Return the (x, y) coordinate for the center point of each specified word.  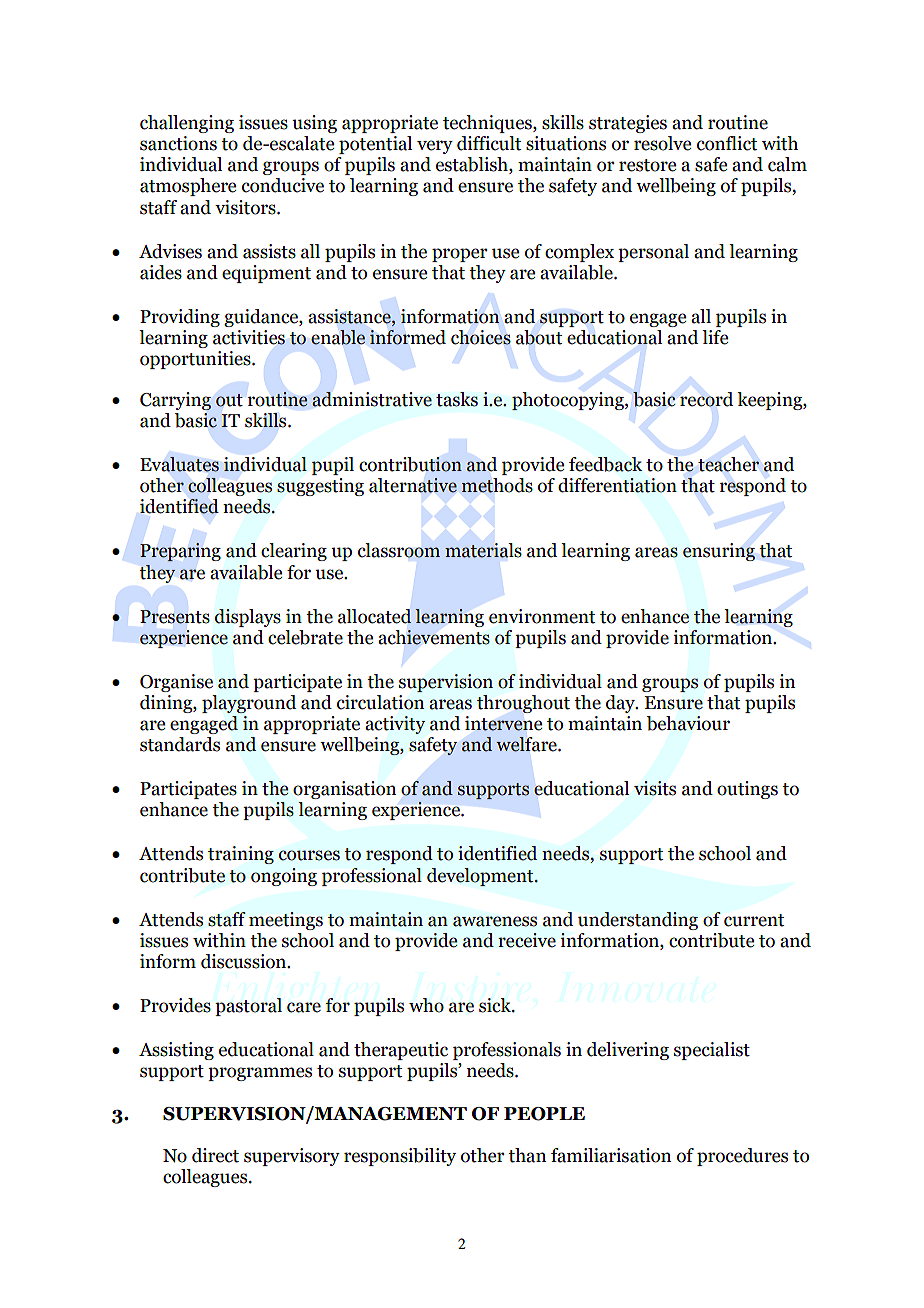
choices (481, 337)
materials (483, 550)
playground (249, 704)
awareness (495, 921)
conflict (727, 143)
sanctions (178, 143)
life (715, 337)
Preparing (180, 552)
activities (249, 337)
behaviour (688, 723)
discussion (245, 961)
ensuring (719, 552)
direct (215, 1155)
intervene (503, 723)
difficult (489, 143)
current (754, 920)
